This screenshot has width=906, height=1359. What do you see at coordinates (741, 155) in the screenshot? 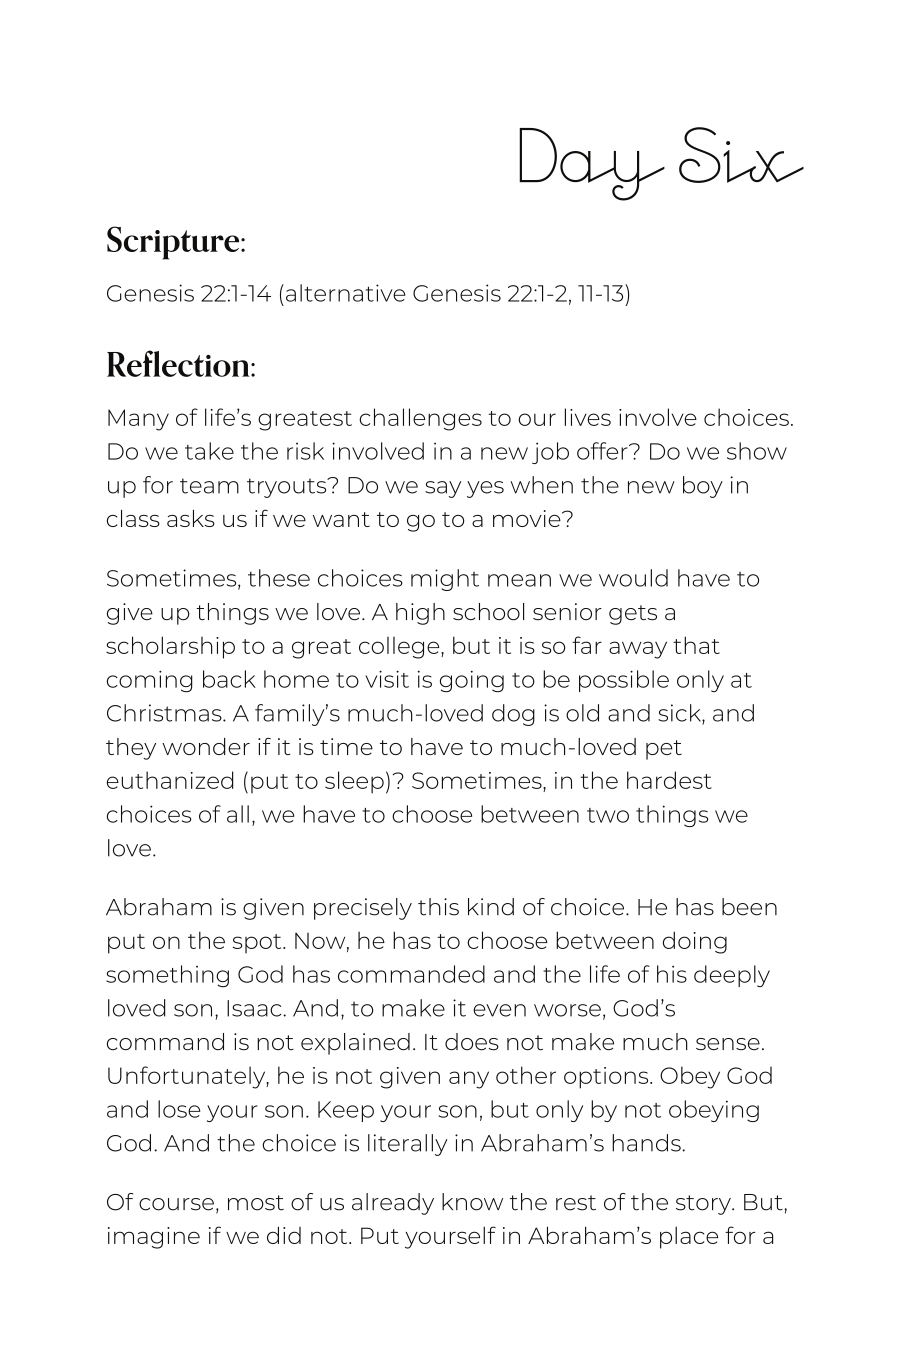
I see `Six` at bounding box center [741, 155].
